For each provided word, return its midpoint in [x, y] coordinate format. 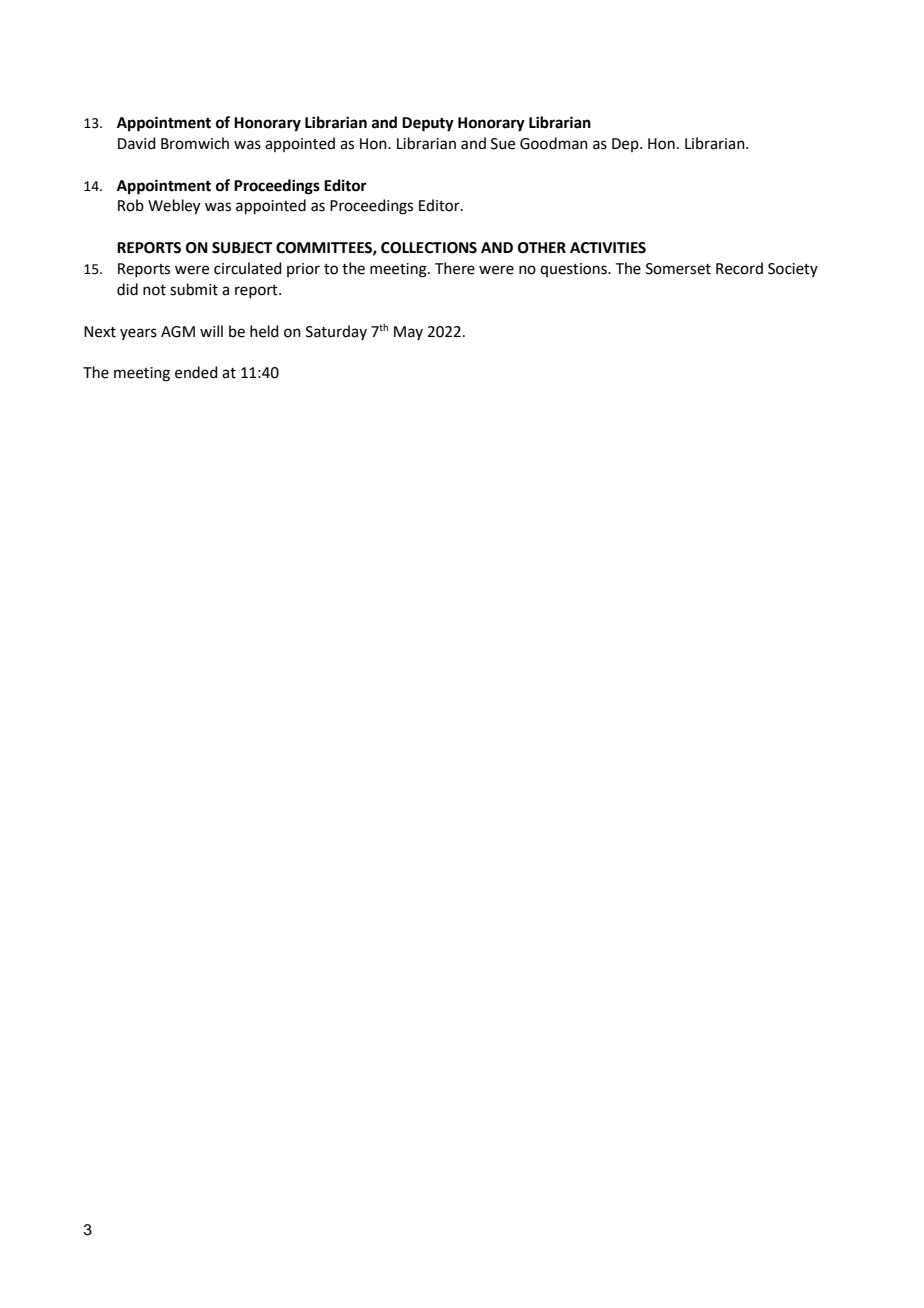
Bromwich [195, 143]
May [408, 333]
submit [194, 289]
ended [196, 372]
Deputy [428, 124]
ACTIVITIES [608, 248]
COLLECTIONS [429, 248]
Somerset [678, 269]
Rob [131, 205]
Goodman [554, 143]
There [455, 268]
